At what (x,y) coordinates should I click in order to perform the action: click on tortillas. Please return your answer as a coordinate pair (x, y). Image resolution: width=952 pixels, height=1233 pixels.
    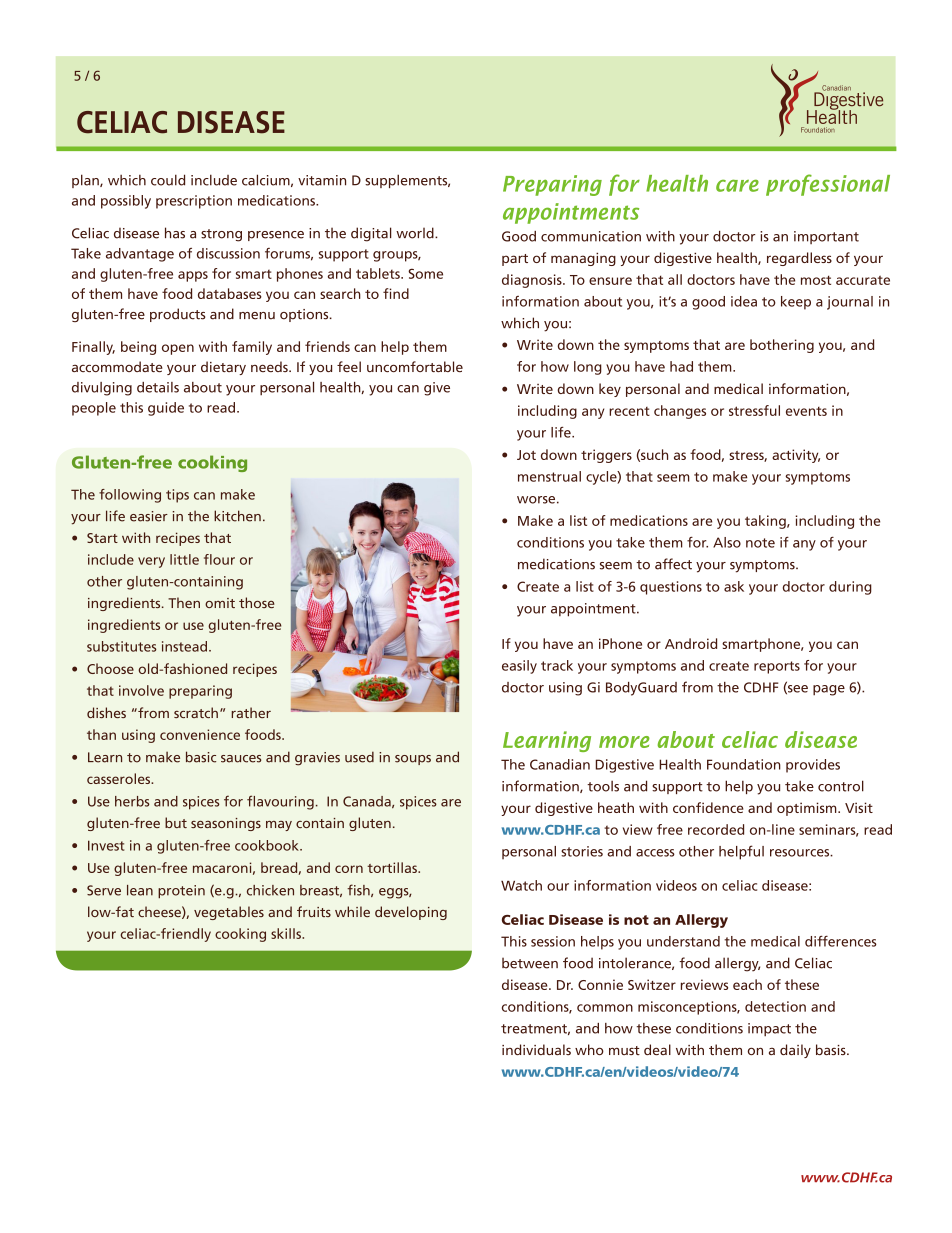
    Looking at the image, I should click on (393, 867).
